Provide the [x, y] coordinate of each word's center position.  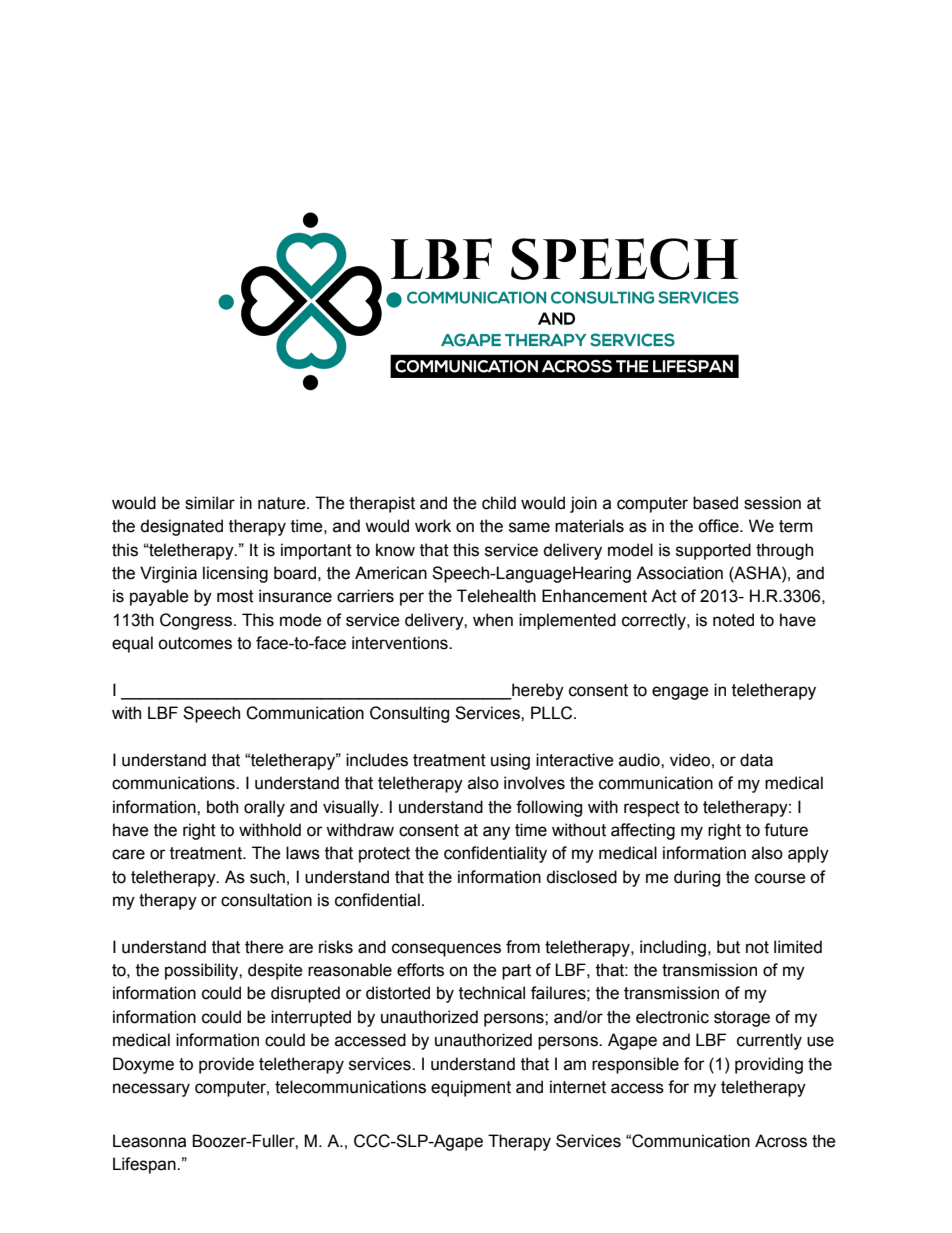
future [786, 830]
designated [181, 527]
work [433, 526]
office [719, 526]
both [222, 807]
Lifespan [145, 1165]
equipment [471, 1088]
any [496, 833]
